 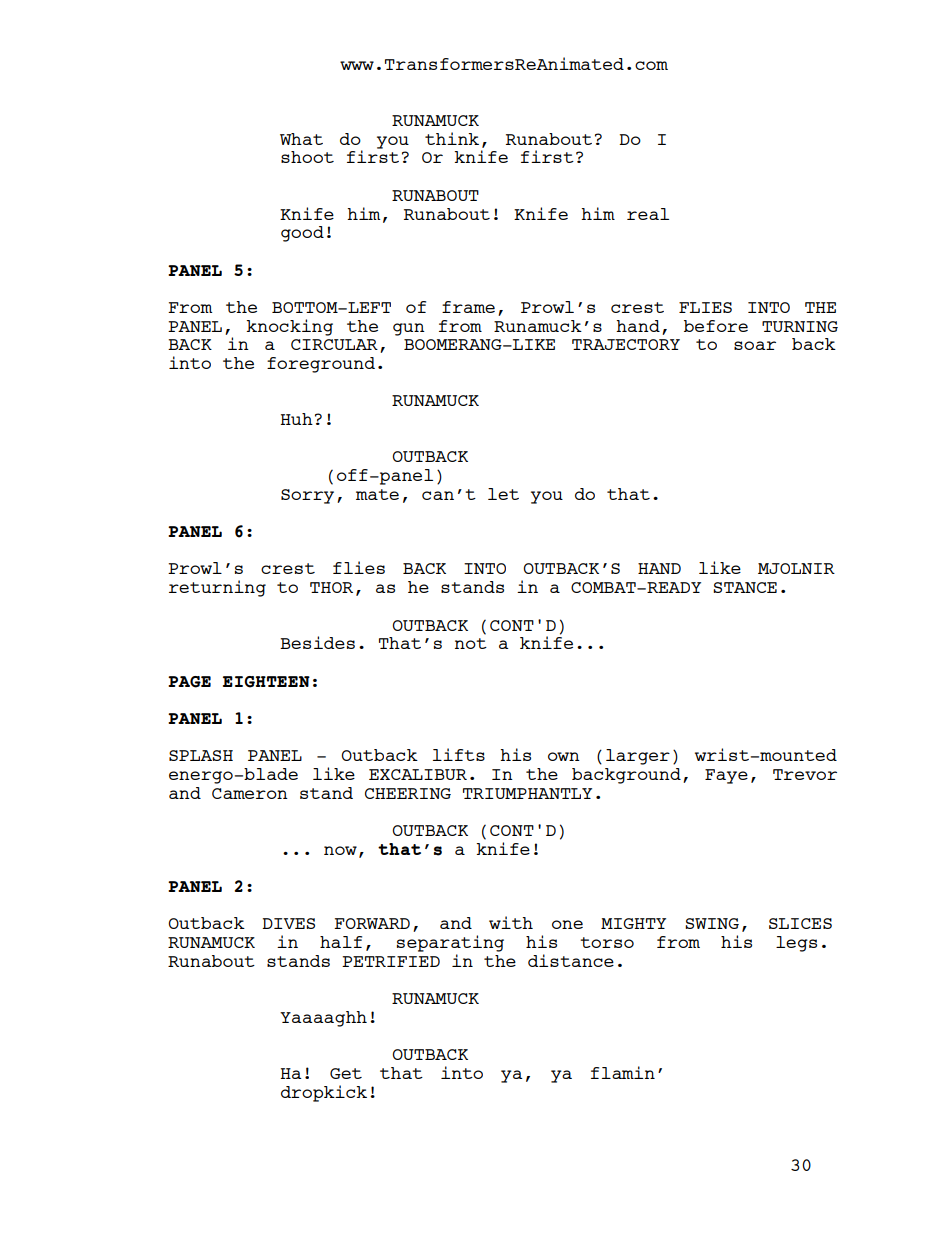 What do you see at coordinates (297, 419) in the document?
I see `Huh` at bounding box center [297, 419].
